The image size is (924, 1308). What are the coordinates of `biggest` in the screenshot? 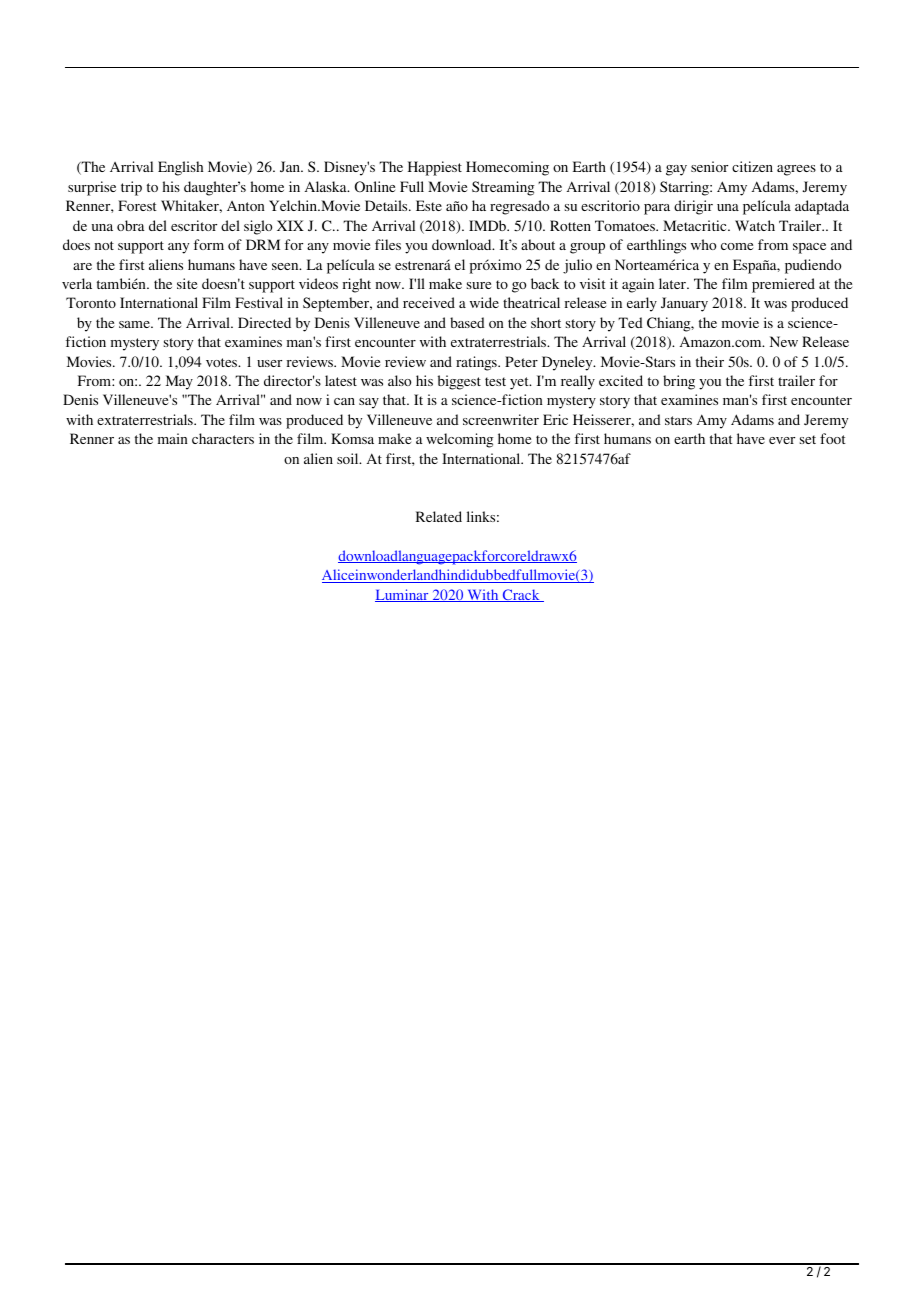 It's located at (459, 382).
